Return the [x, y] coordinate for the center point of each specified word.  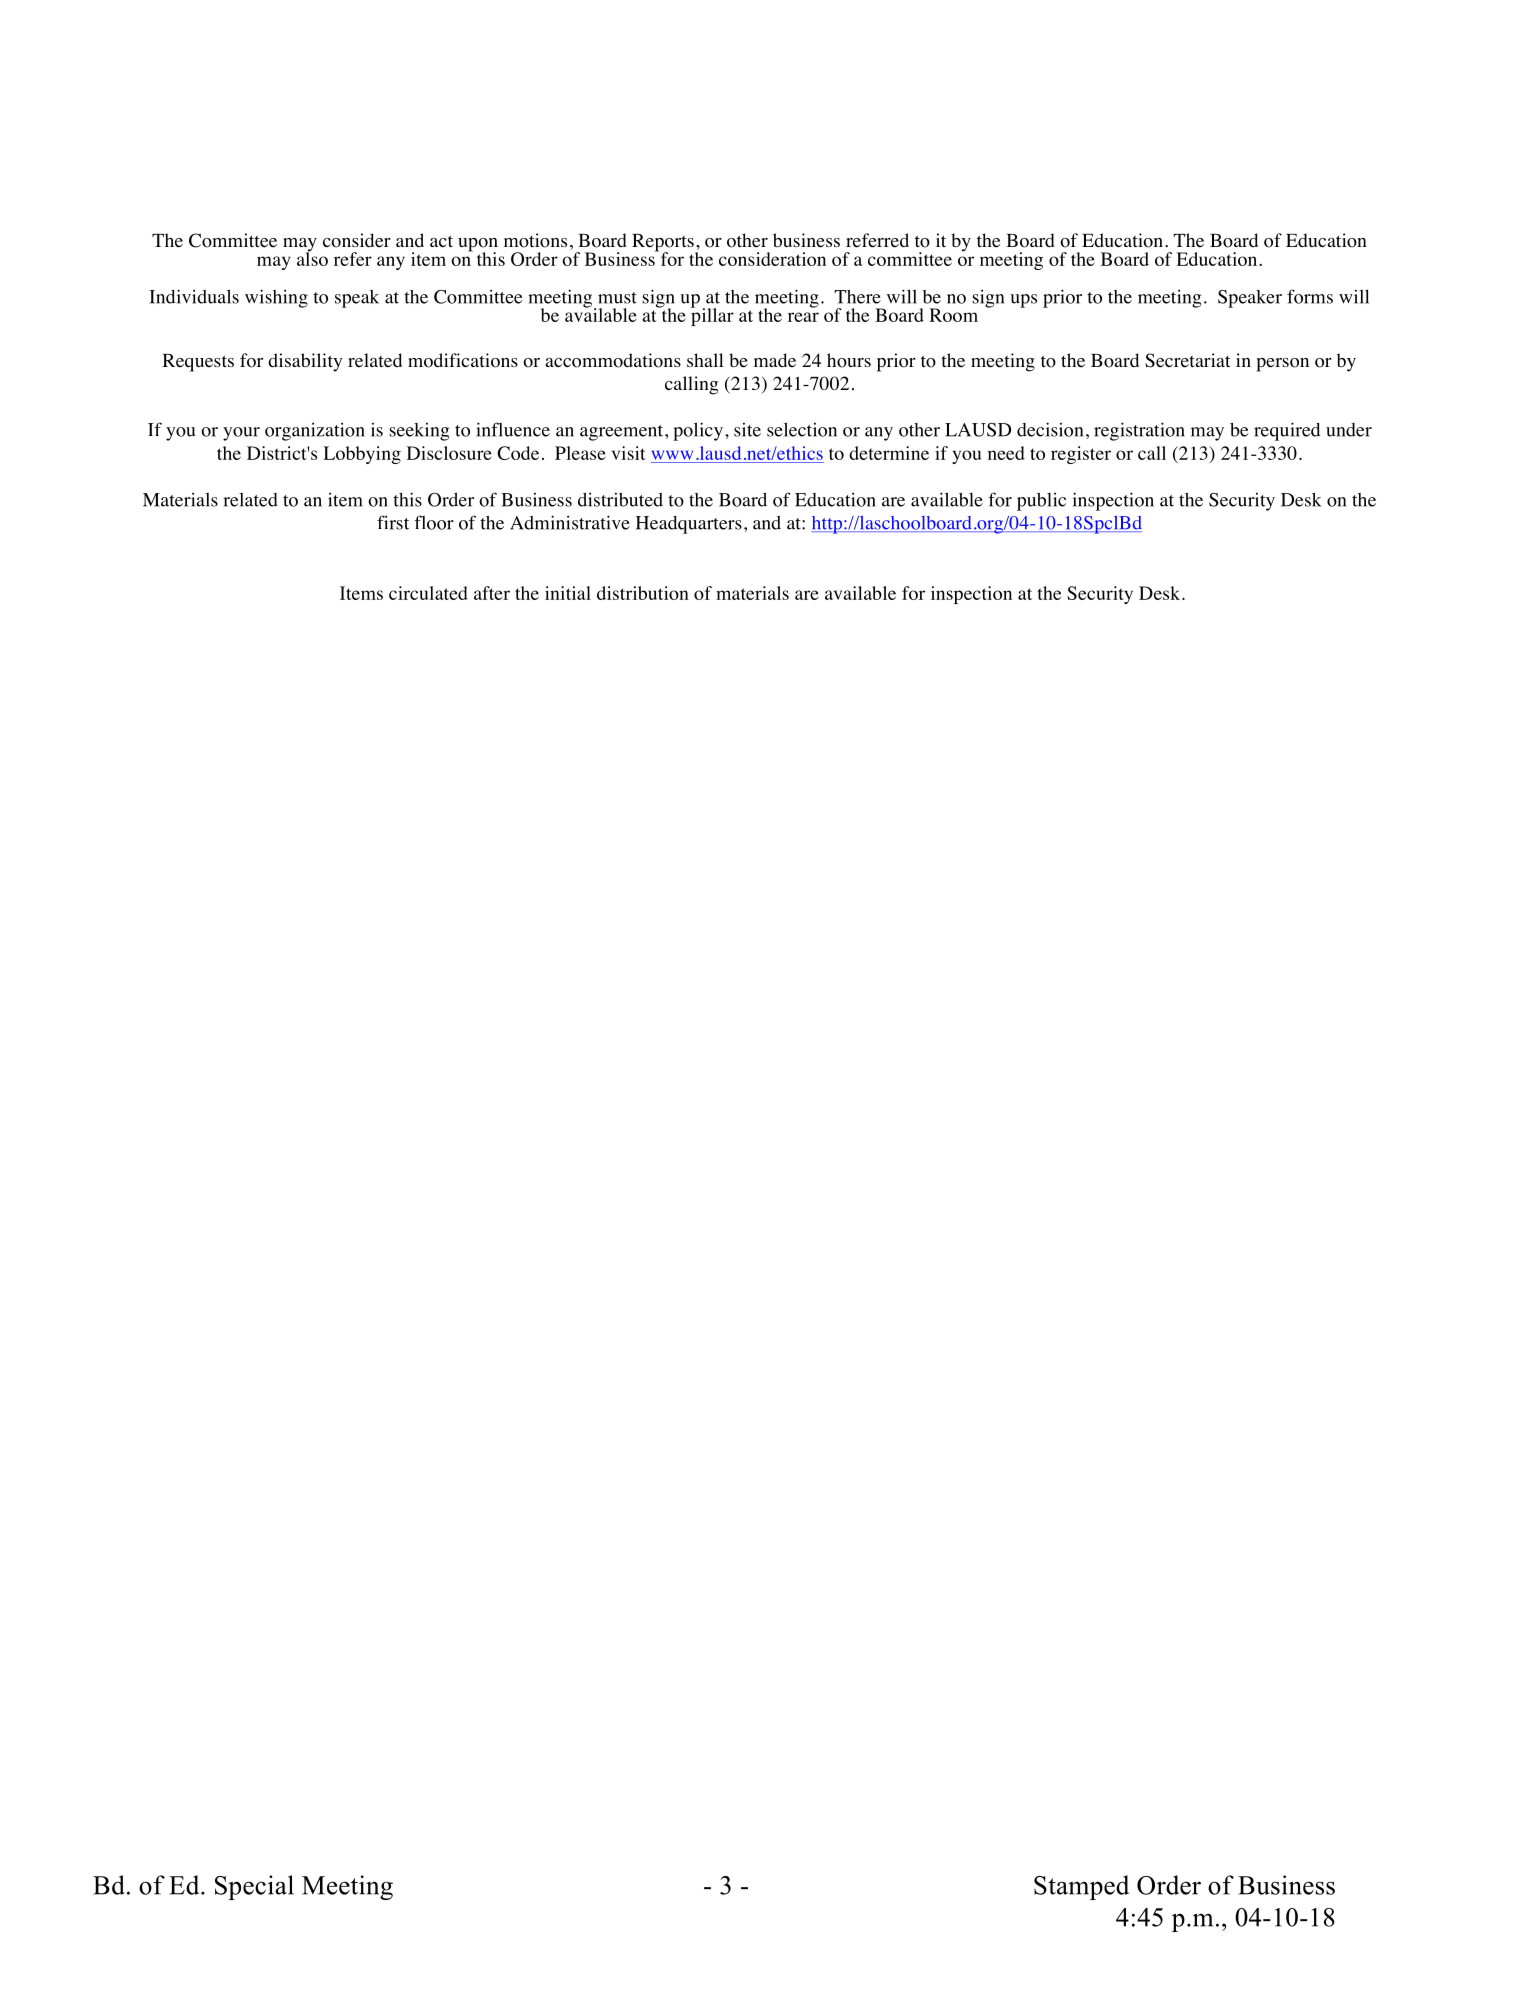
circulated [428, 593]
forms [1310, 296]
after [492, 593]
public [1041, 502]
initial [568, 593]
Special [254, 1887]
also [312, 258]
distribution [643, 593]
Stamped [1081, 1887]
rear [803, 317]
